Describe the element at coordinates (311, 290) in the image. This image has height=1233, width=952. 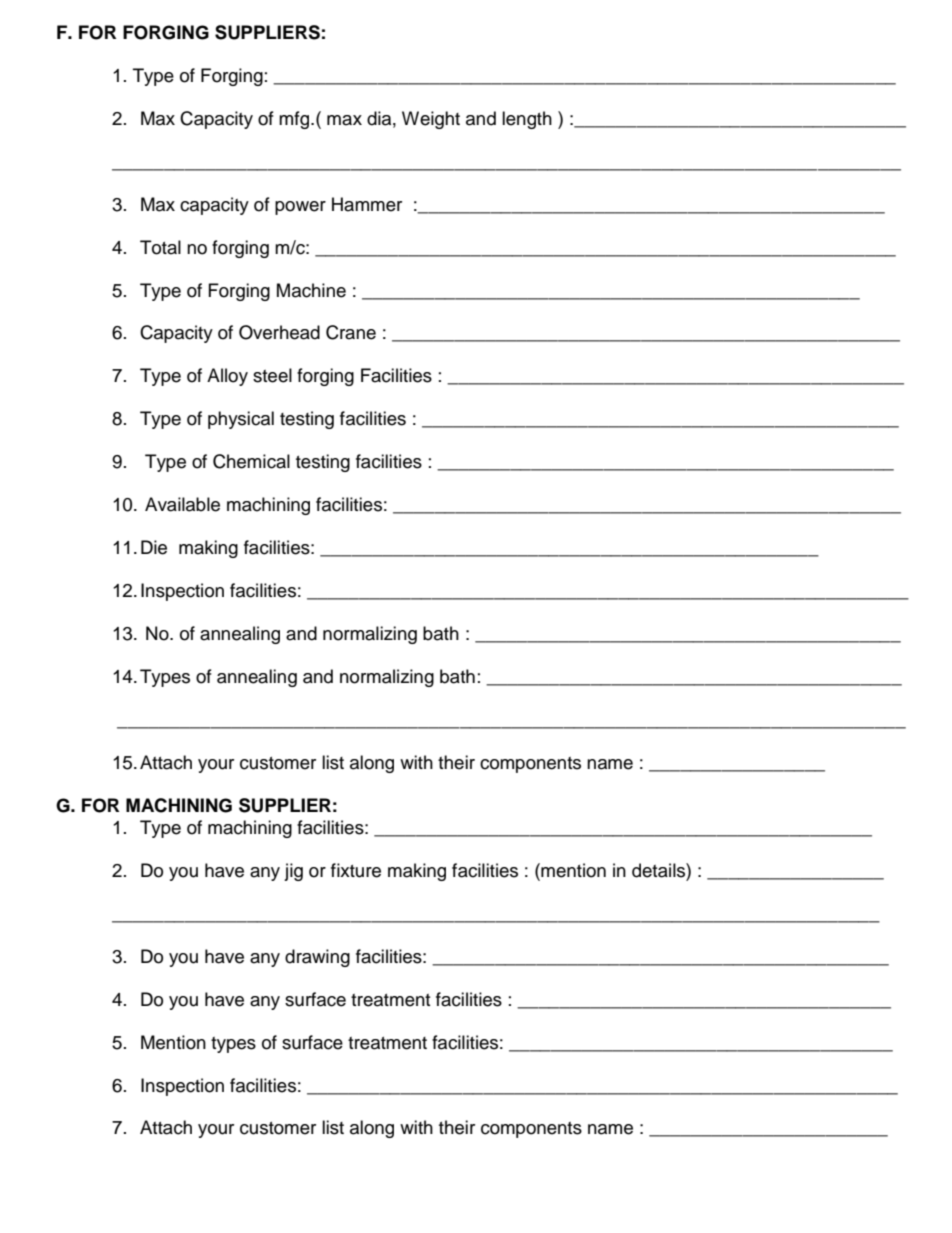
I see `Machine` at that location.
